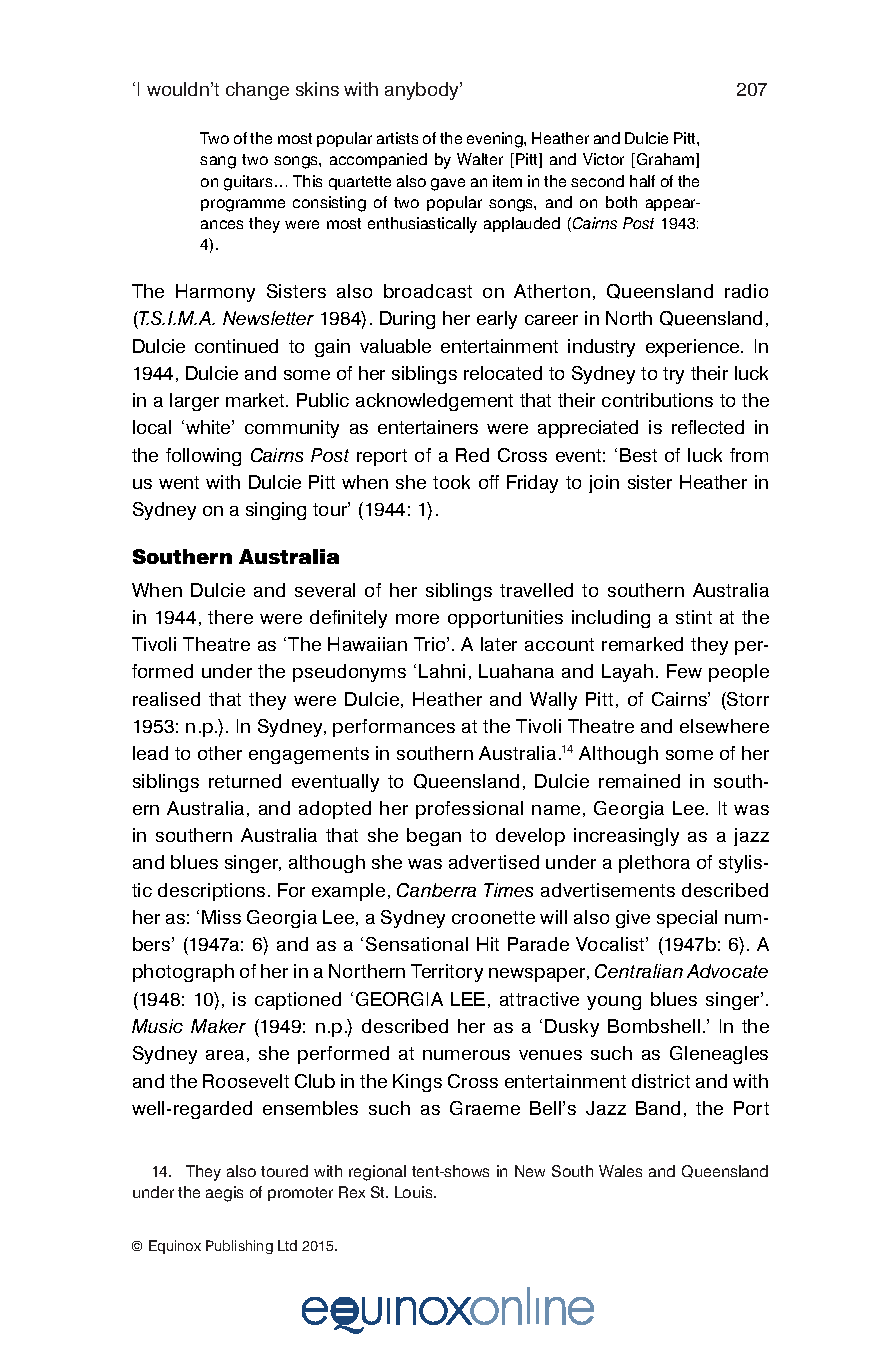  What do you see at coordinates (415, 1192) in the document?
I see `Louis` at bounding box center [415, 1192].
